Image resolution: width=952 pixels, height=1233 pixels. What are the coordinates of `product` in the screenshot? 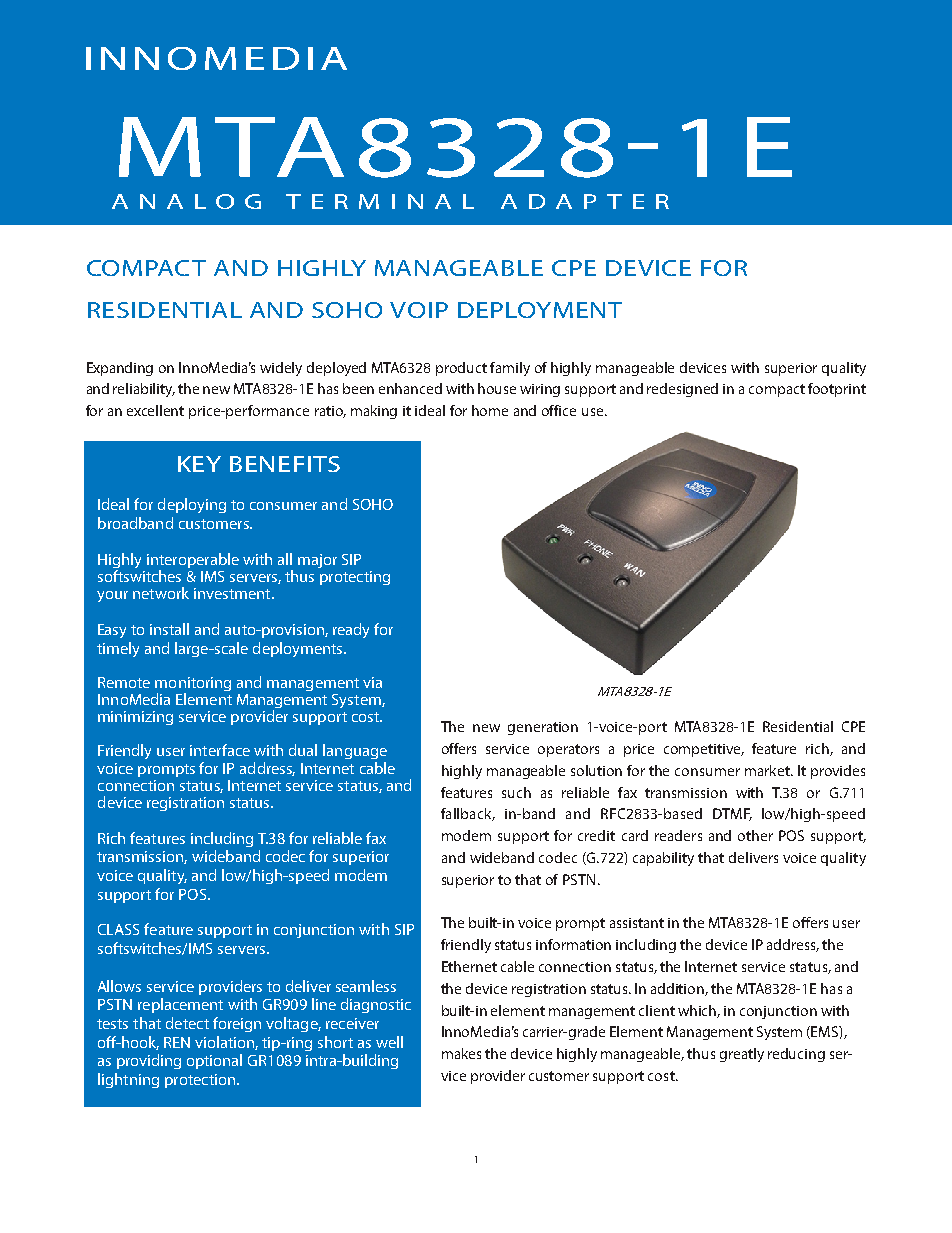 It's located at (461, 369).
